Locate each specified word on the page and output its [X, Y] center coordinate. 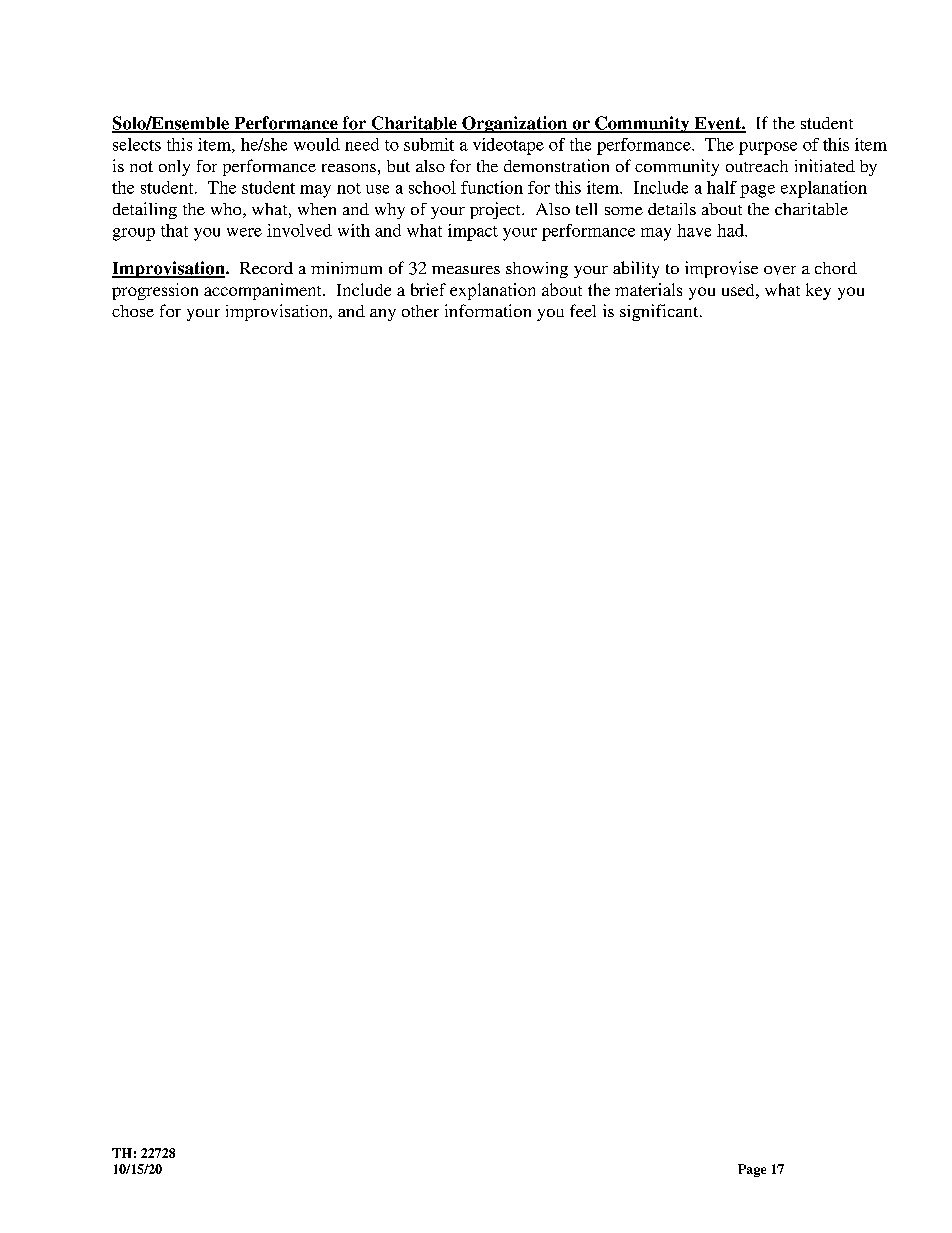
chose [133, 311]
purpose [768, 148]
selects [137, 144]
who [227, 210]
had [731, 230]
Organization [515, 124]
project [496, 210]
